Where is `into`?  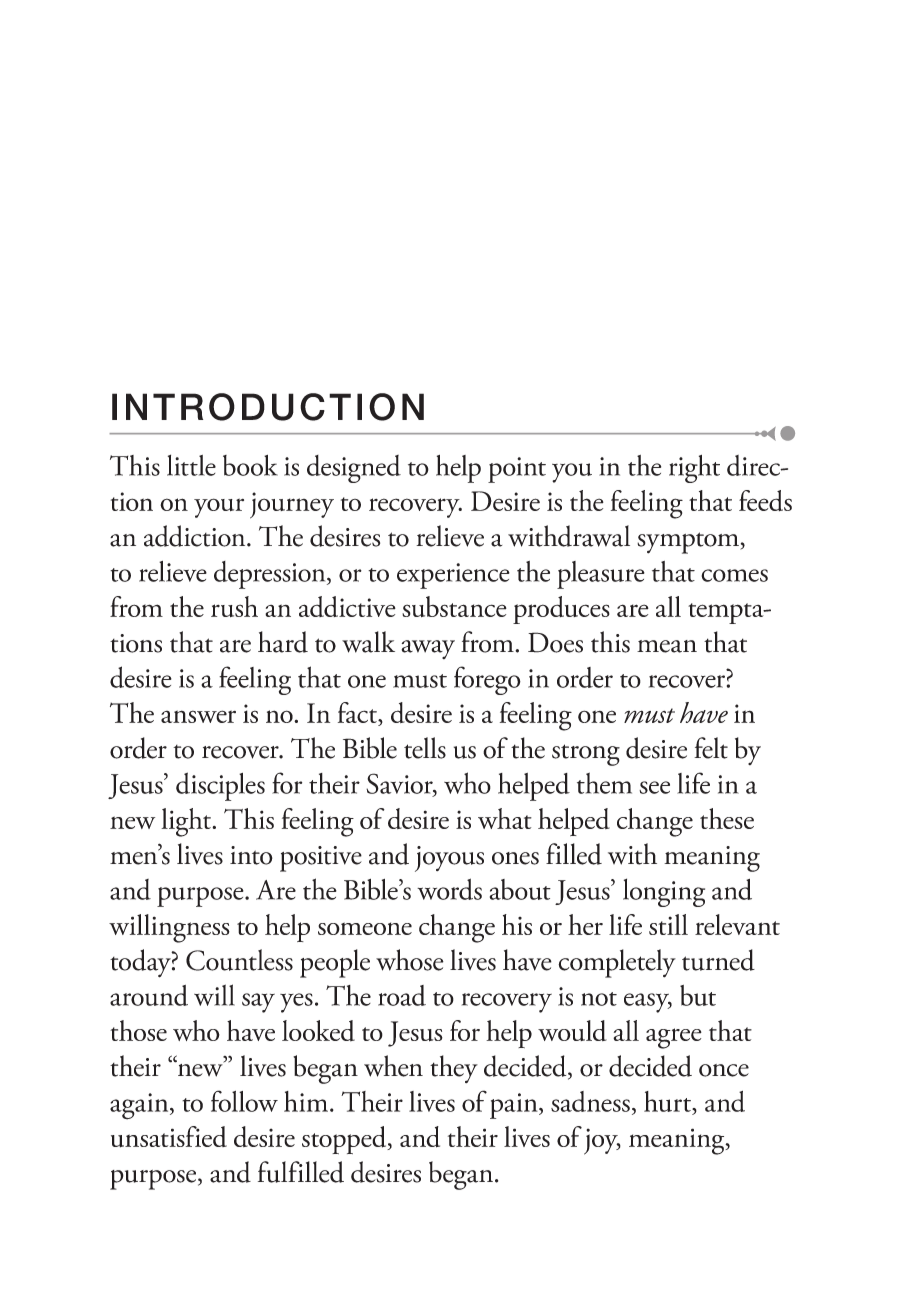
into is located at coordinates (251, 855).
